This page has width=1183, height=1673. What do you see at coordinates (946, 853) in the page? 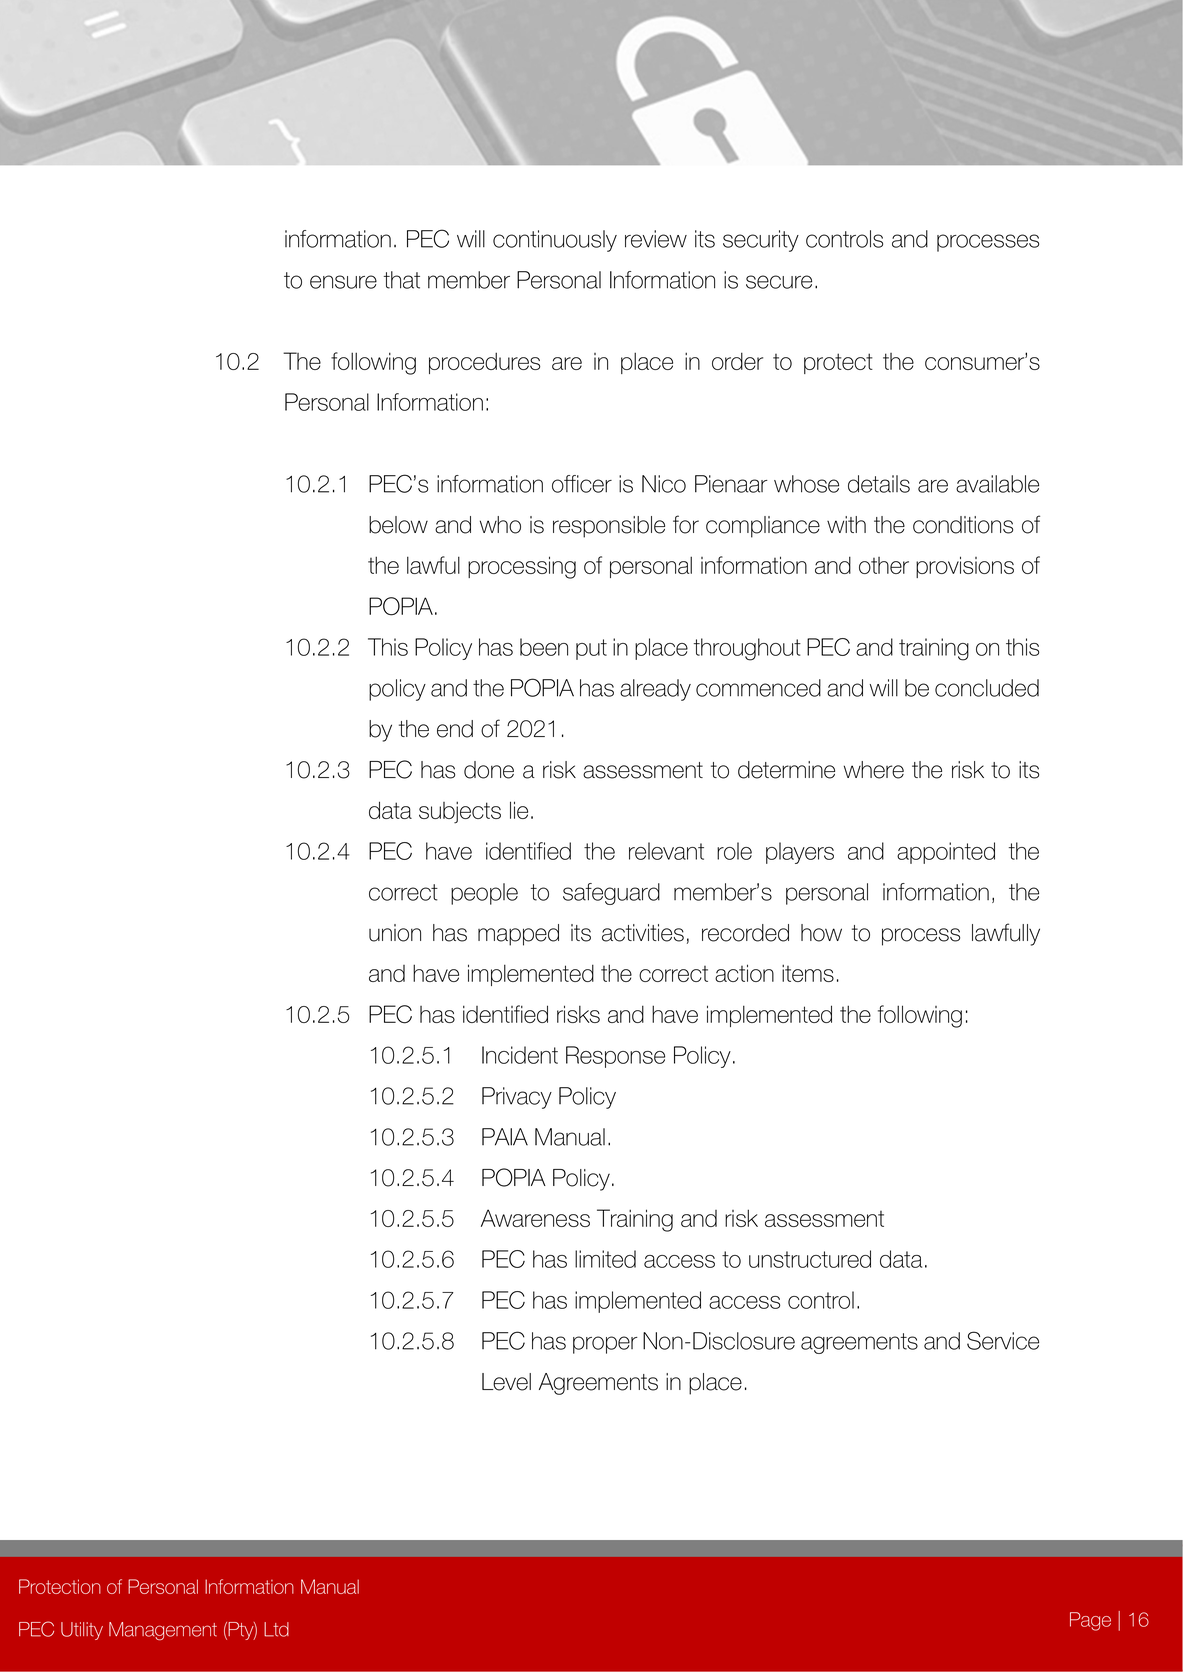
I see `appointed` at bounding box center [946, 853].
